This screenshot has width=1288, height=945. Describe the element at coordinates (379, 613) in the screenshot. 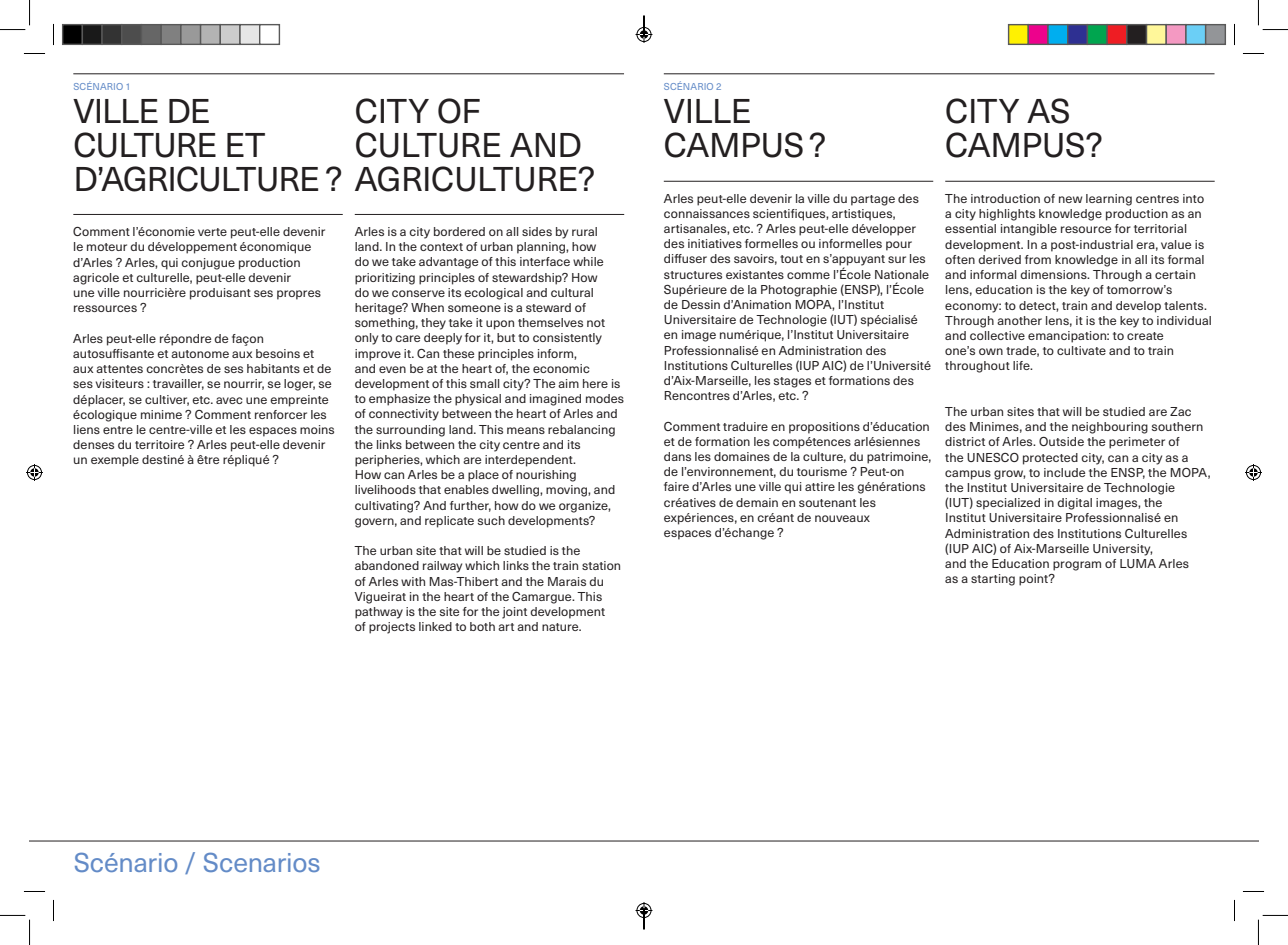

I see `pathway` at that location.
